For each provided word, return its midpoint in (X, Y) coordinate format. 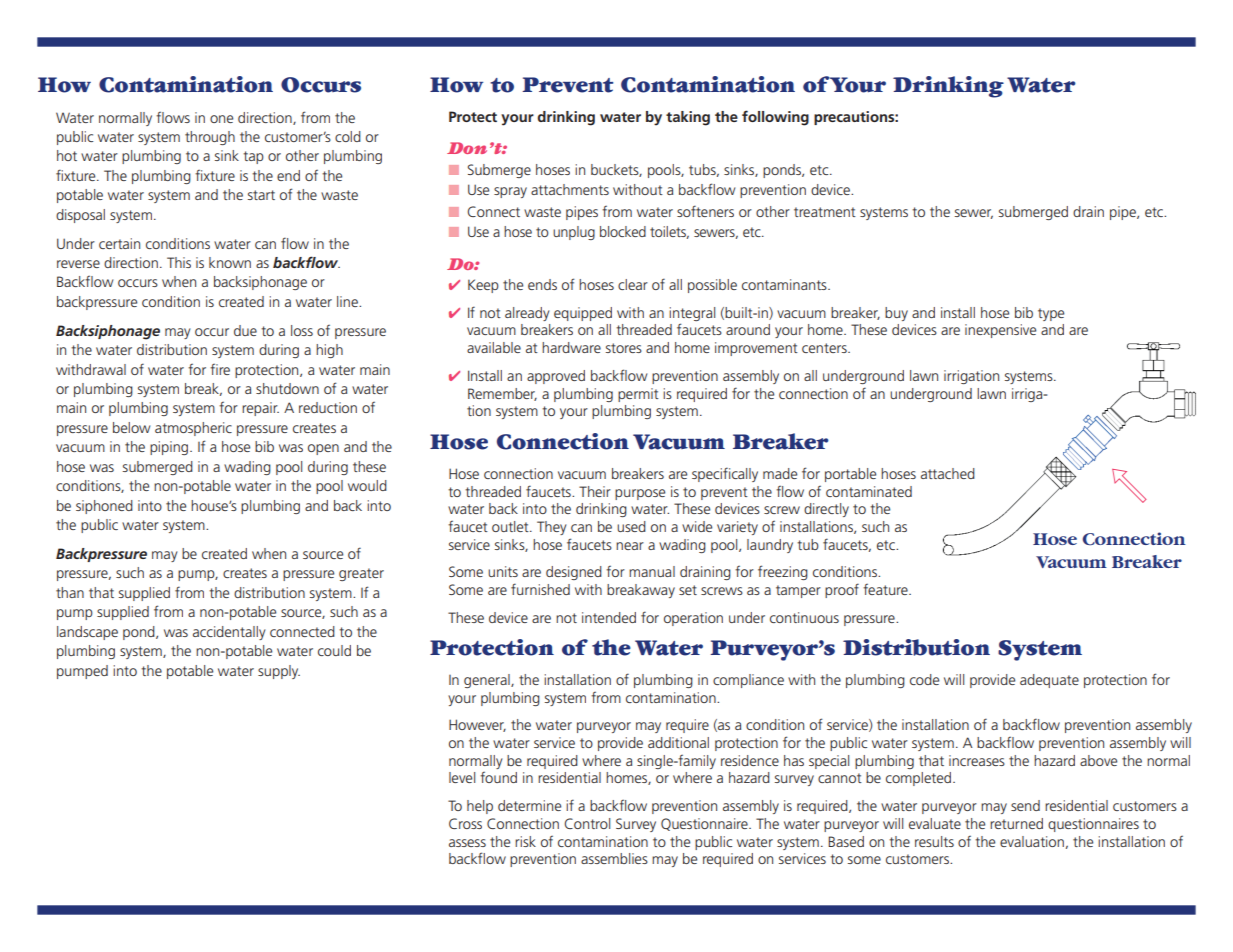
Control (587, 823)
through (210, 138)
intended (609, 617)
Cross (465, 823)
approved (556, 377)
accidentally (229, 633)
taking (688, 118)
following (775, 118)
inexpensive (1000, 331)
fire (220, 369)
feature (886, 589)
